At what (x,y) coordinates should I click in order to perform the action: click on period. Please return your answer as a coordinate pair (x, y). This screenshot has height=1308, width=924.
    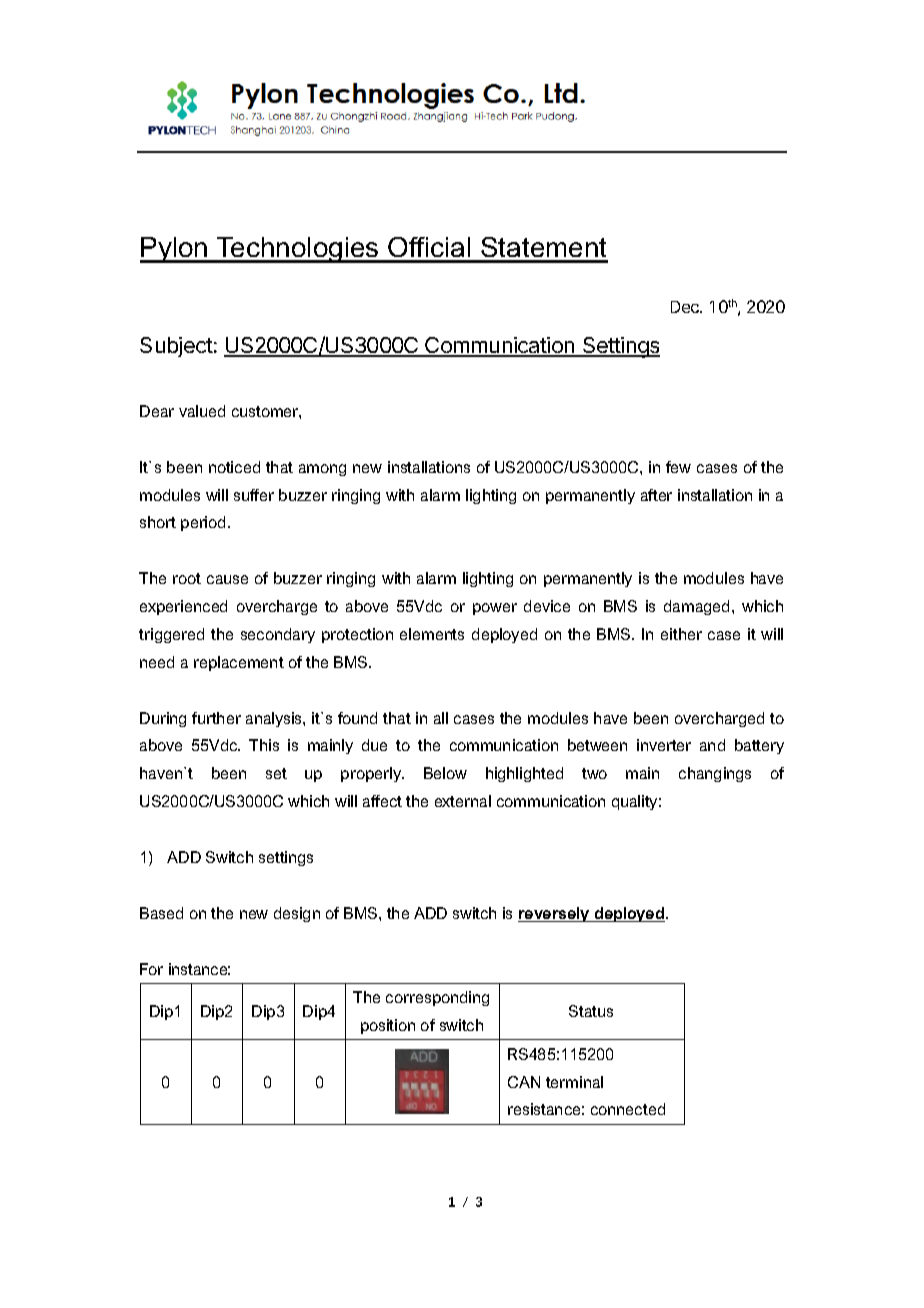
    Looking at the image, I should click on (203, 523).
